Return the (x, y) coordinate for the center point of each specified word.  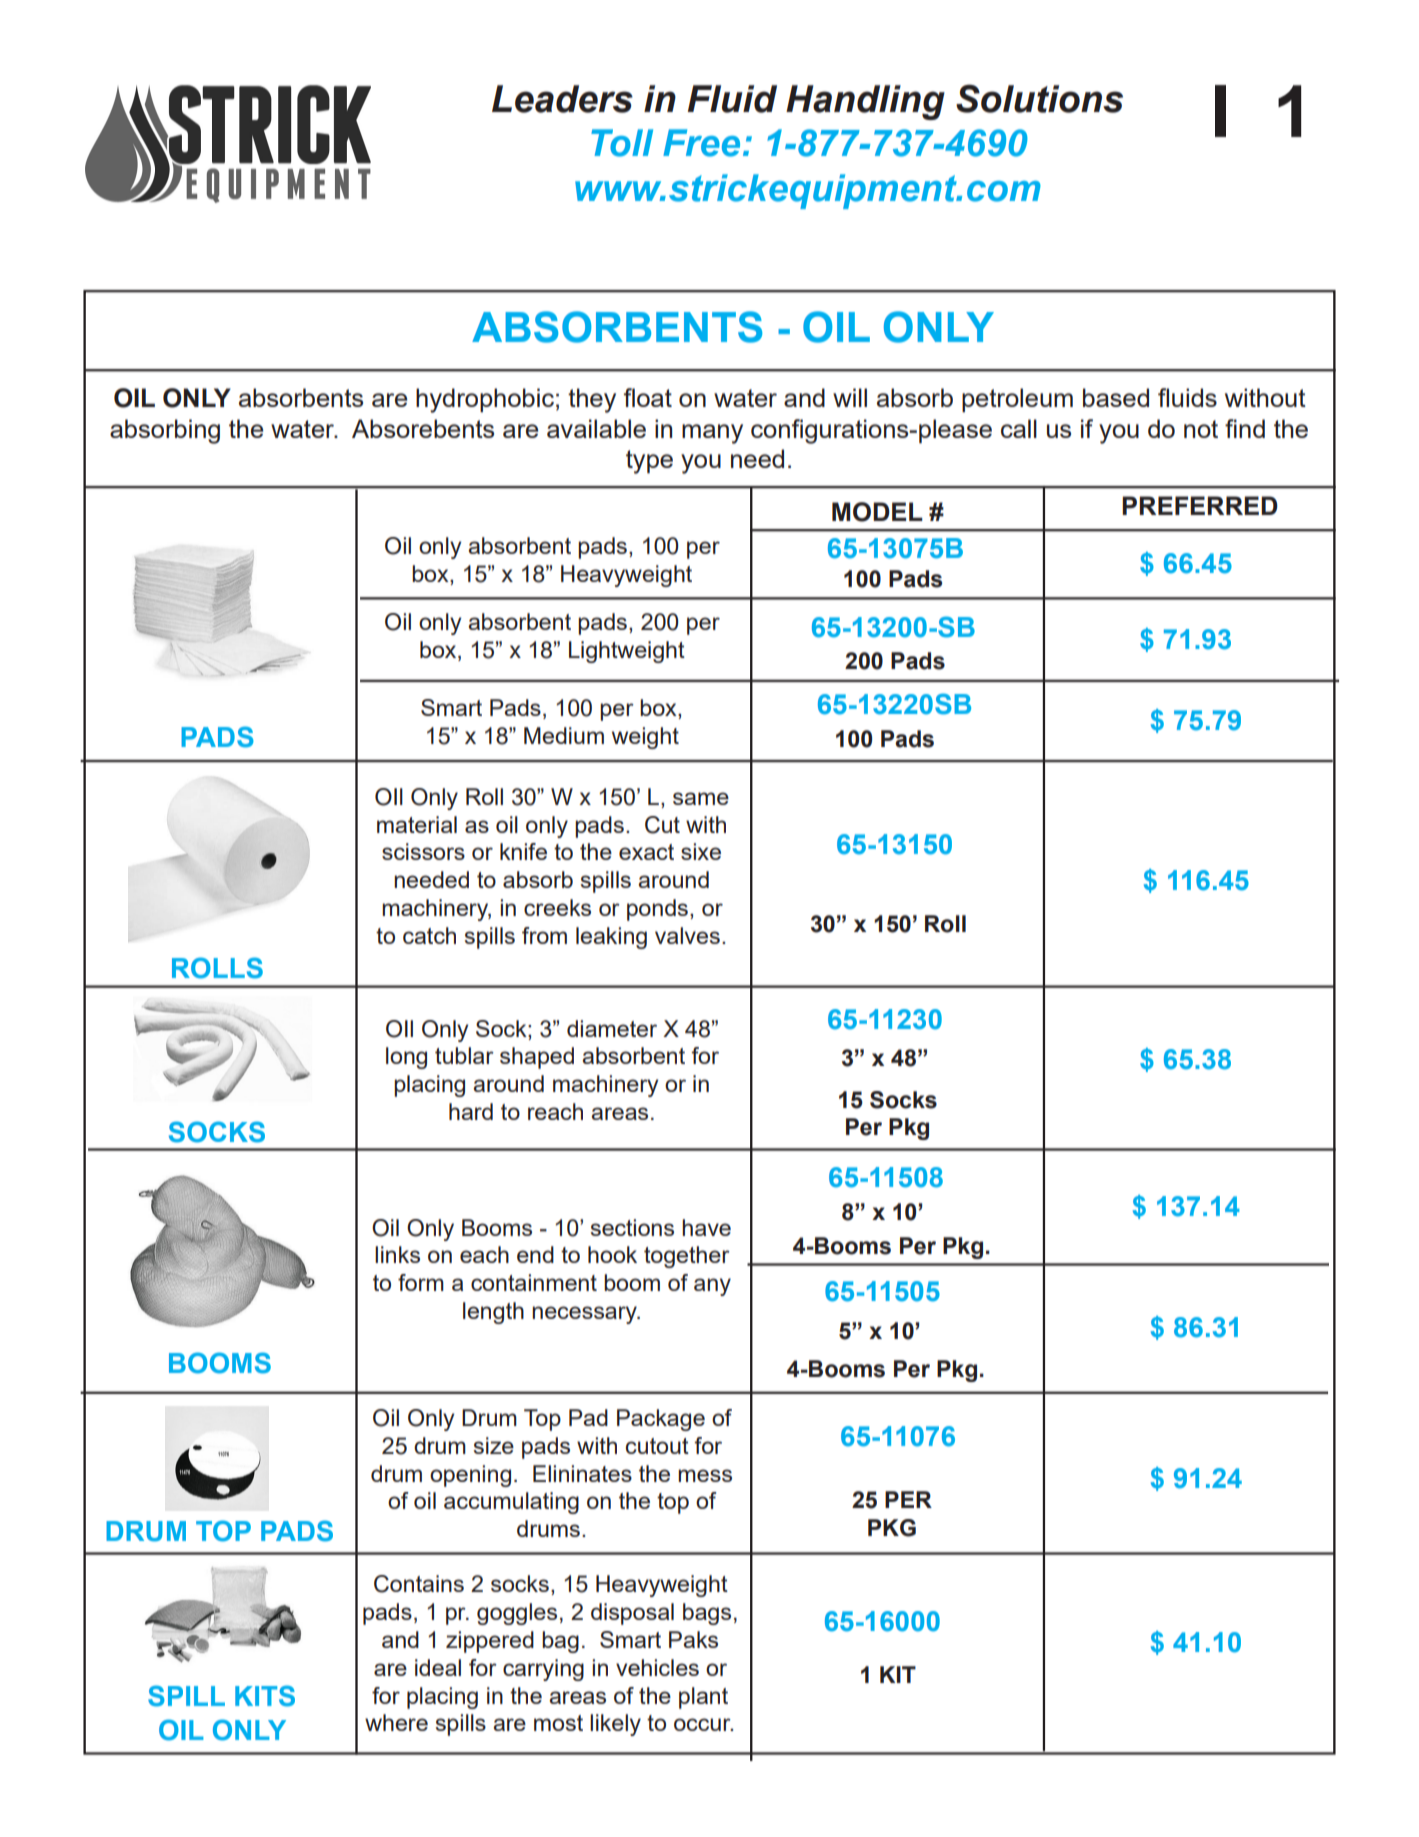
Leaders (562, 99)
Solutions (1039, 98)
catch (429, 935)
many (712, 434)
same (701, 798)
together (687, 1257)
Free (701, 143)
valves (687, 935)
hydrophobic (485, 400)
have (706, 1227)
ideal (438, 1667)
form (421, 1282)
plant (703, 1698)
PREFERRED (1200, 505)
